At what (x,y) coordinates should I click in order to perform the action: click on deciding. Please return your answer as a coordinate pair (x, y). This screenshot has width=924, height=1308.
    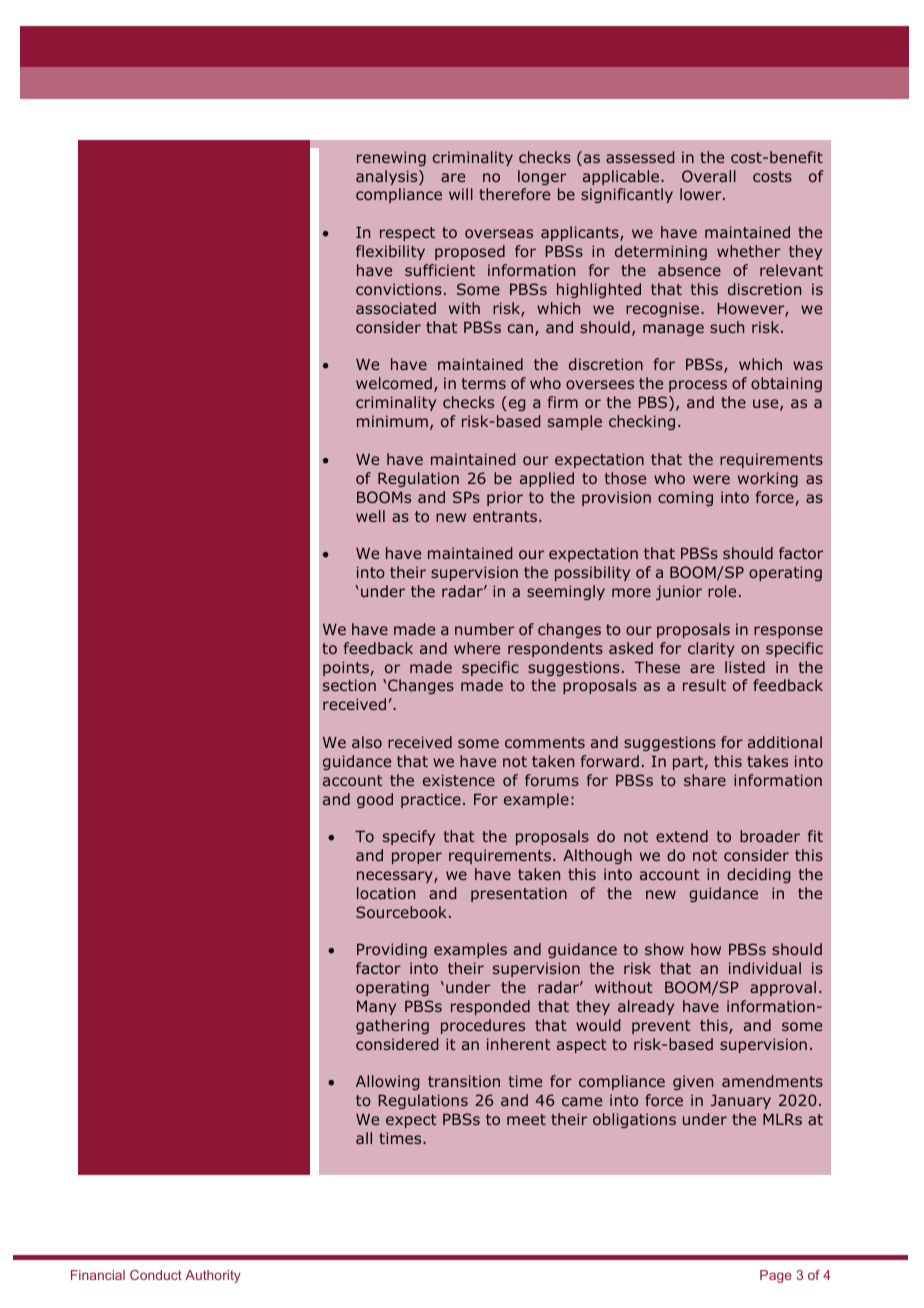
    Looking at the image, I should click on (758, 875).
